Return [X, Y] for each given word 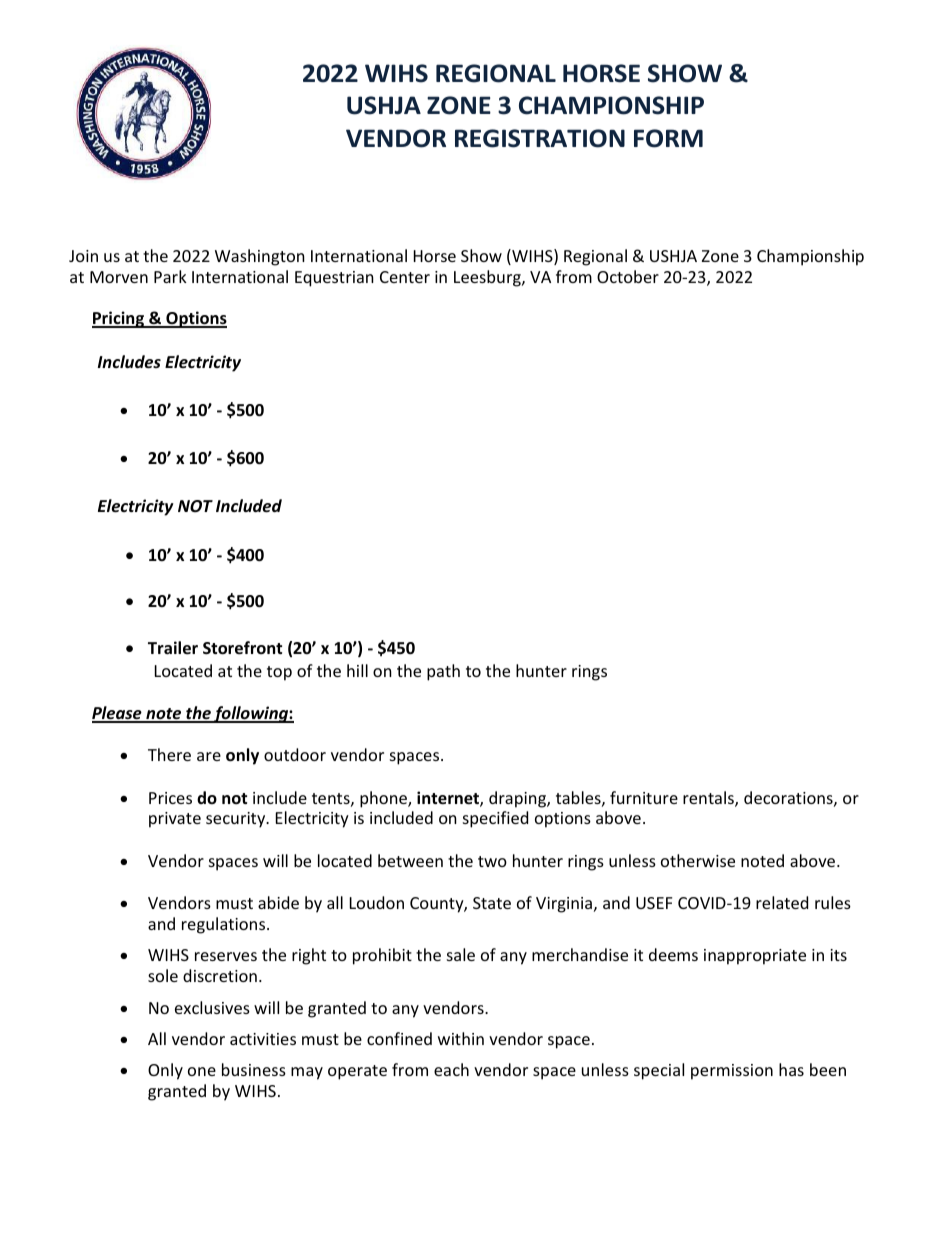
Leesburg [488, 278]
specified [495, 819]
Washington [260, 257]
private [175, 820]
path [443, 672]
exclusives [212, 1007]
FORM [668, 138]
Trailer [173, 648]
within [461, 1038]
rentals [709, 799]
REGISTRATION [540, 138]
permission [732, 1072]
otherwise [698, 860]
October [628, 276]
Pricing [119, 319]
